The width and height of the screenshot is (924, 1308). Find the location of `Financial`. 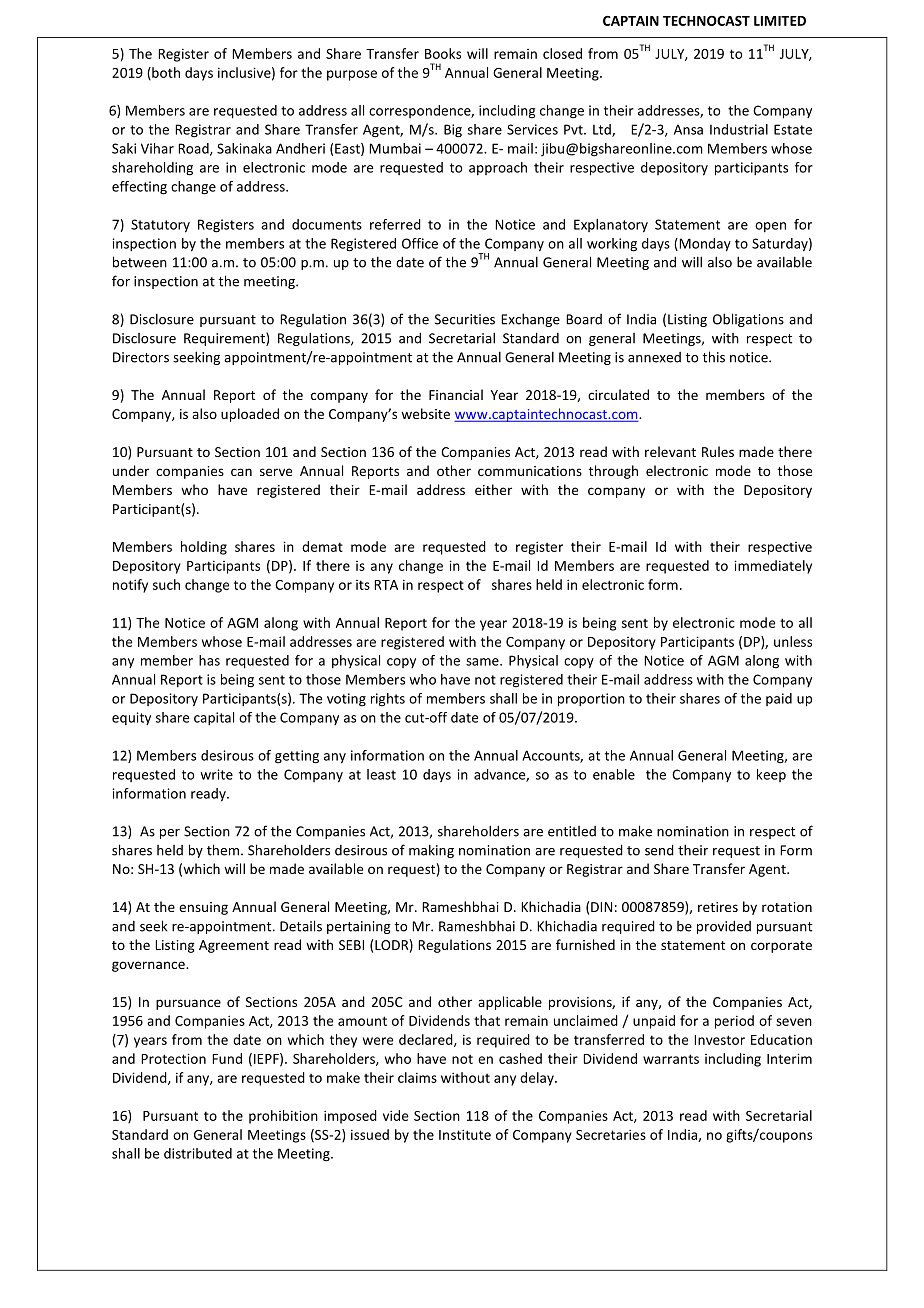

Financial is located at coordinates (456, 394).
